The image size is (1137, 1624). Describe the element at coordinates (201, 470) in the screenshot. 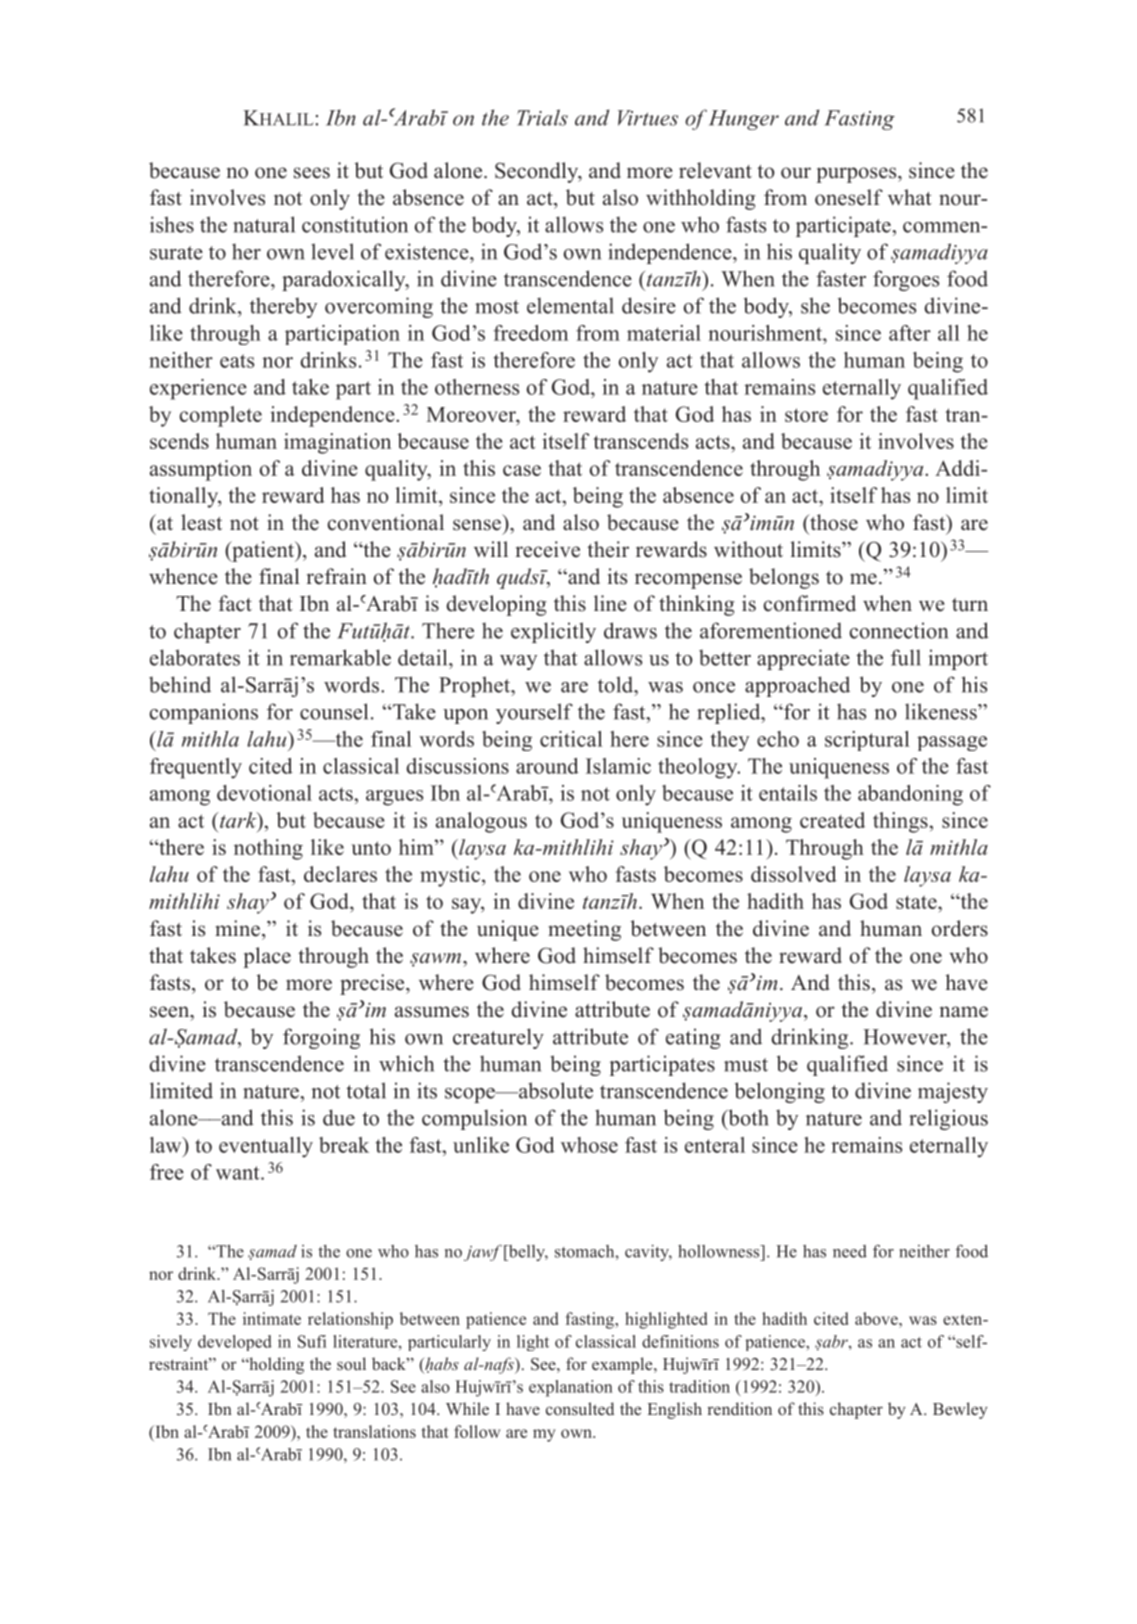

I see `assumption` at that location.
